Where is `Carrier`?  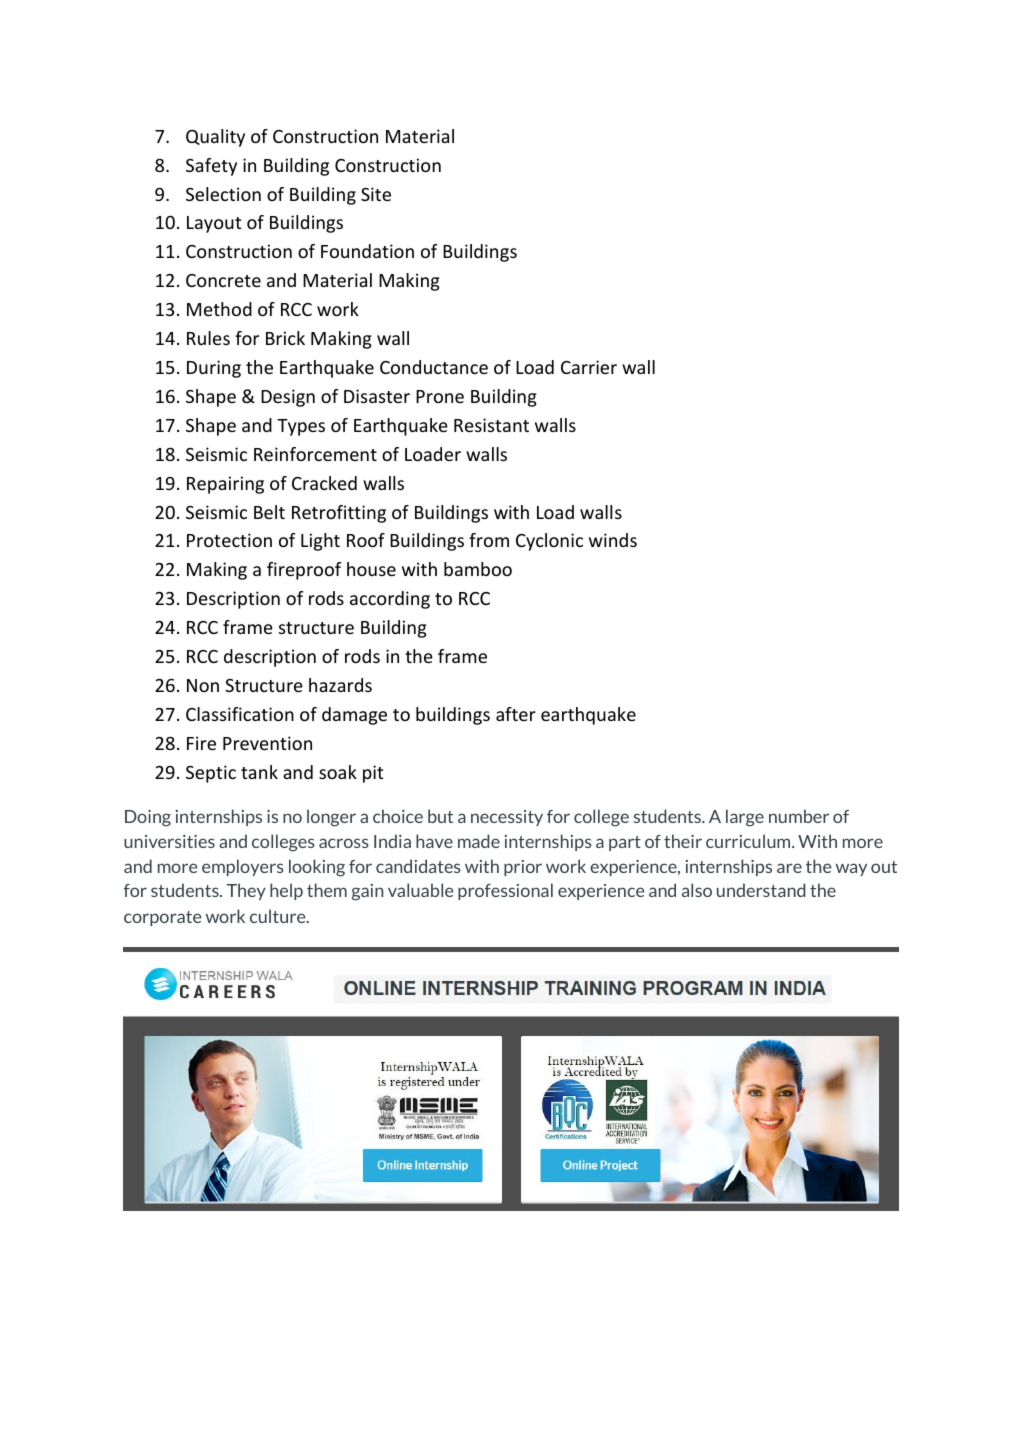 Carrier is located at coordinates (589, 367).
